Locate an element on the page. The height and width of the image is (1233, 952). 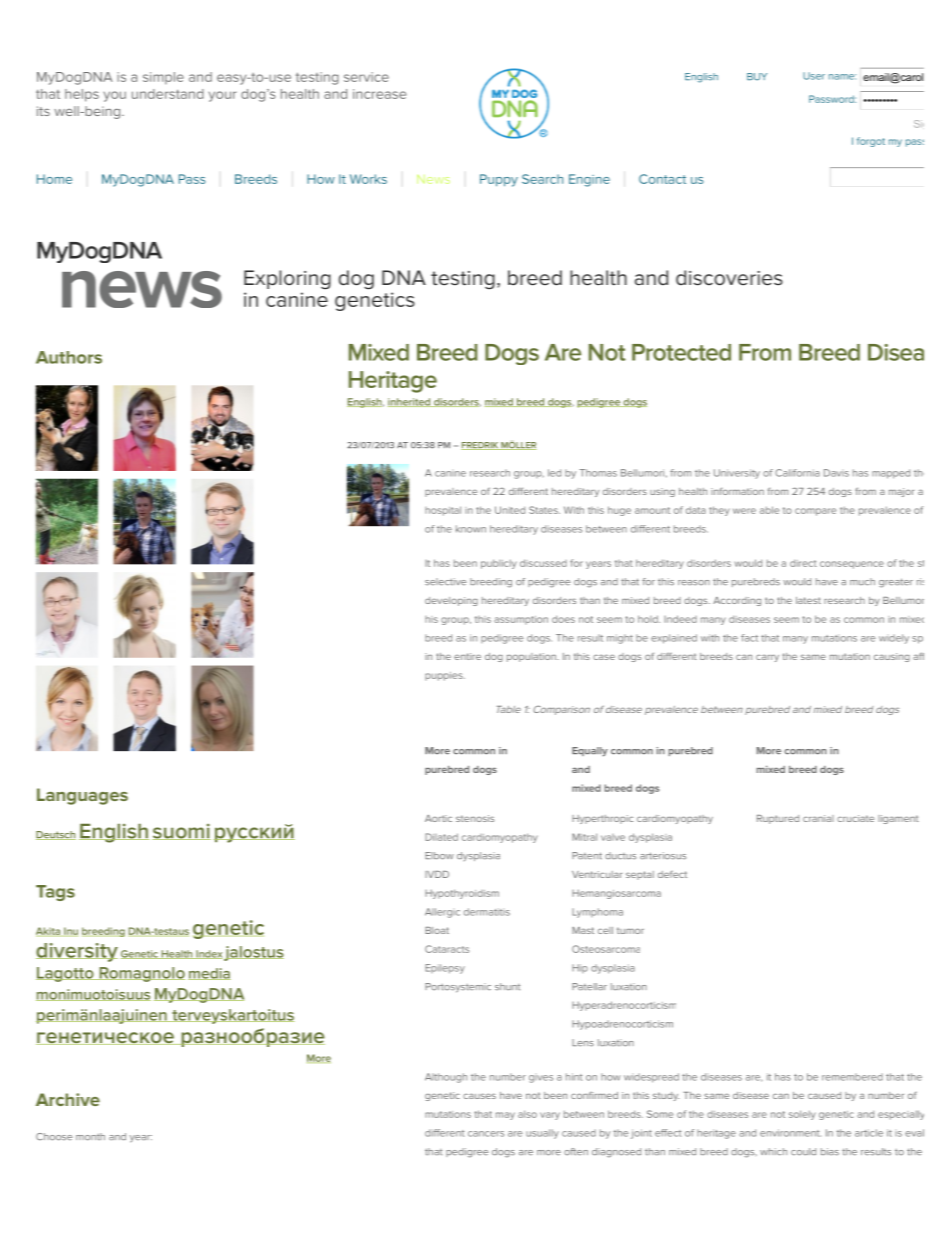
increase is located at coordinates (379, 94).
